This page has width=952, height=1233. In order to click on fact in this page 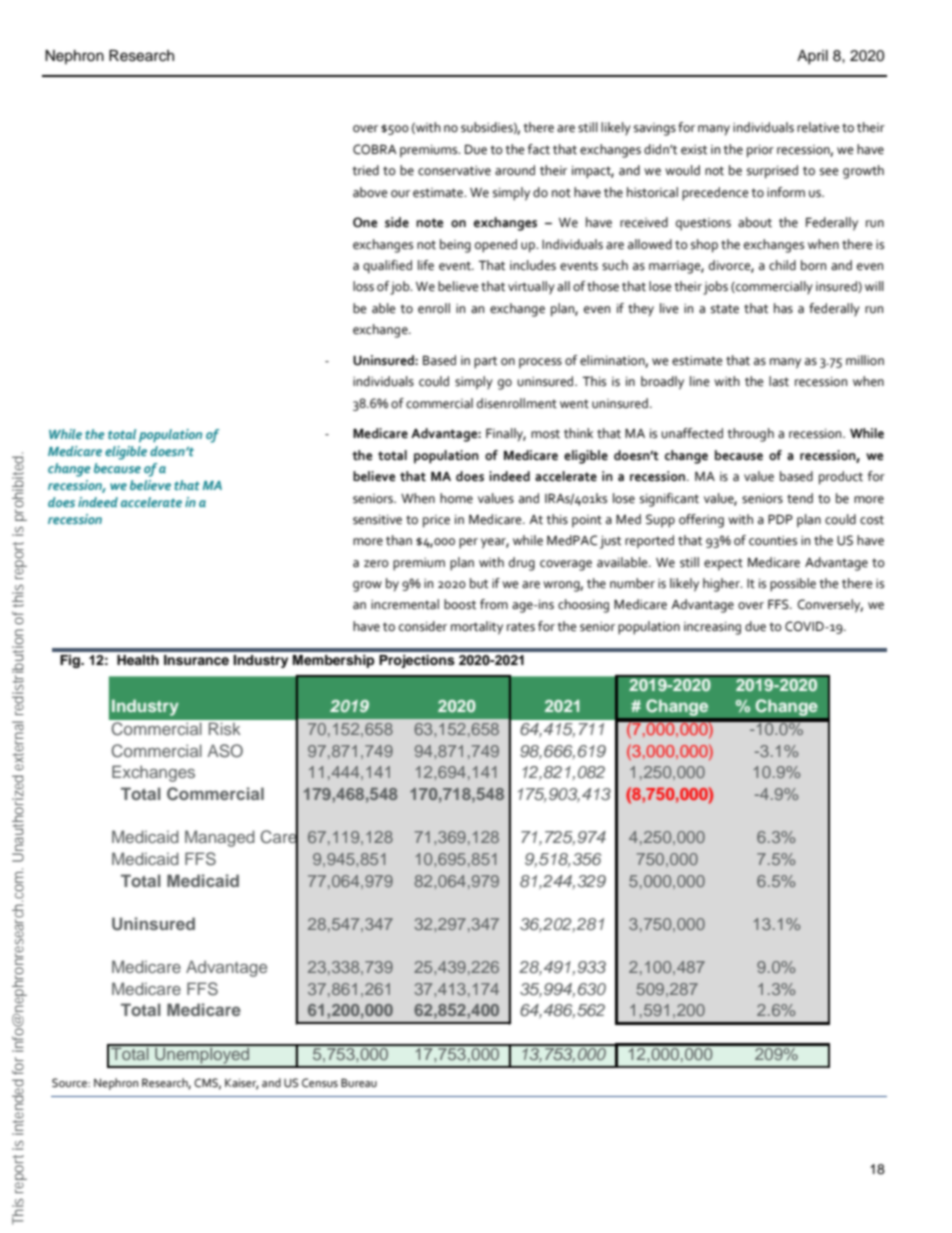, I will do `click(539, 149)`.
